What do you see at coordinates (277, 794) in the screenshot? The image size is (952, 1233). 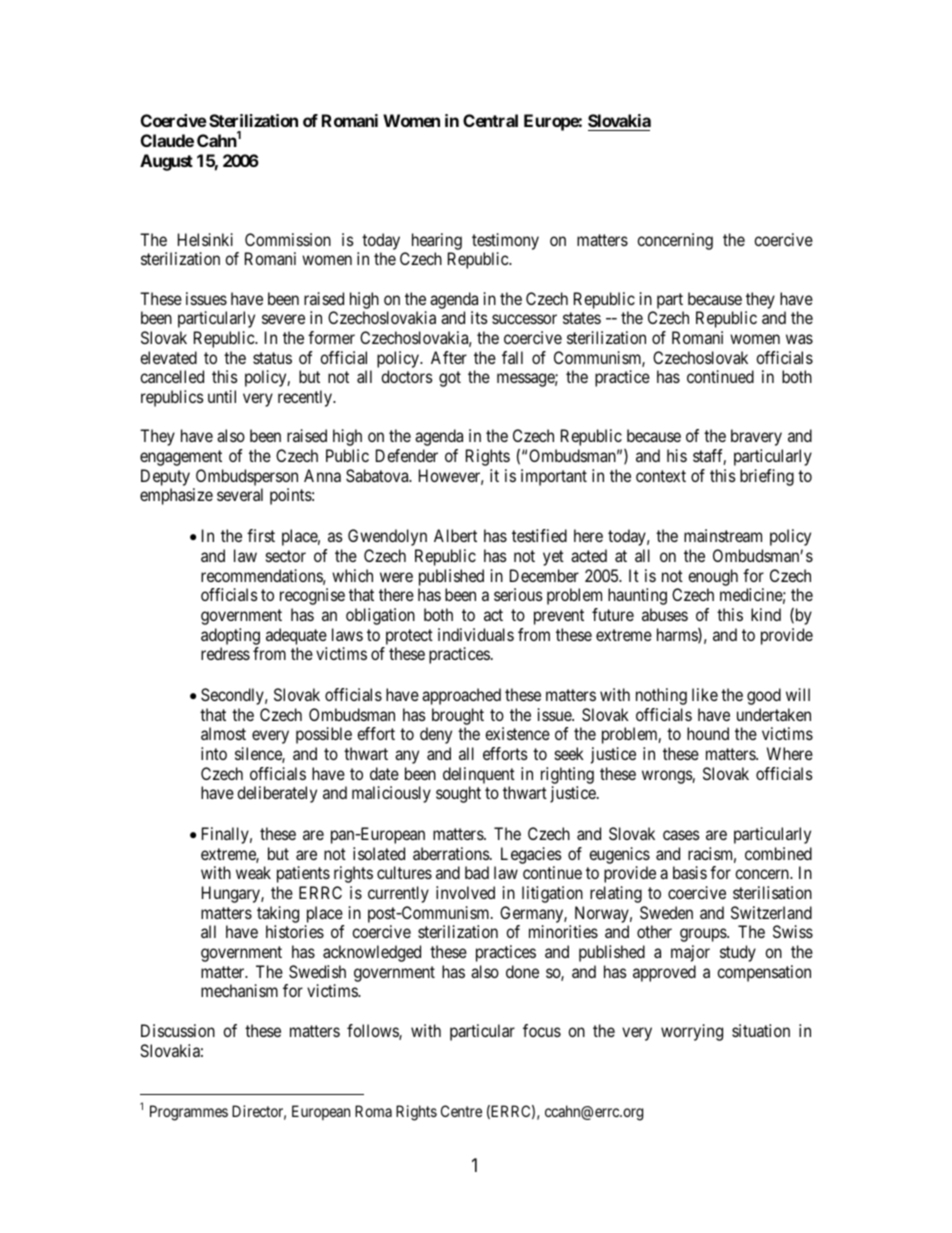 I see `deliberately` at bounding box center [277, 794].
